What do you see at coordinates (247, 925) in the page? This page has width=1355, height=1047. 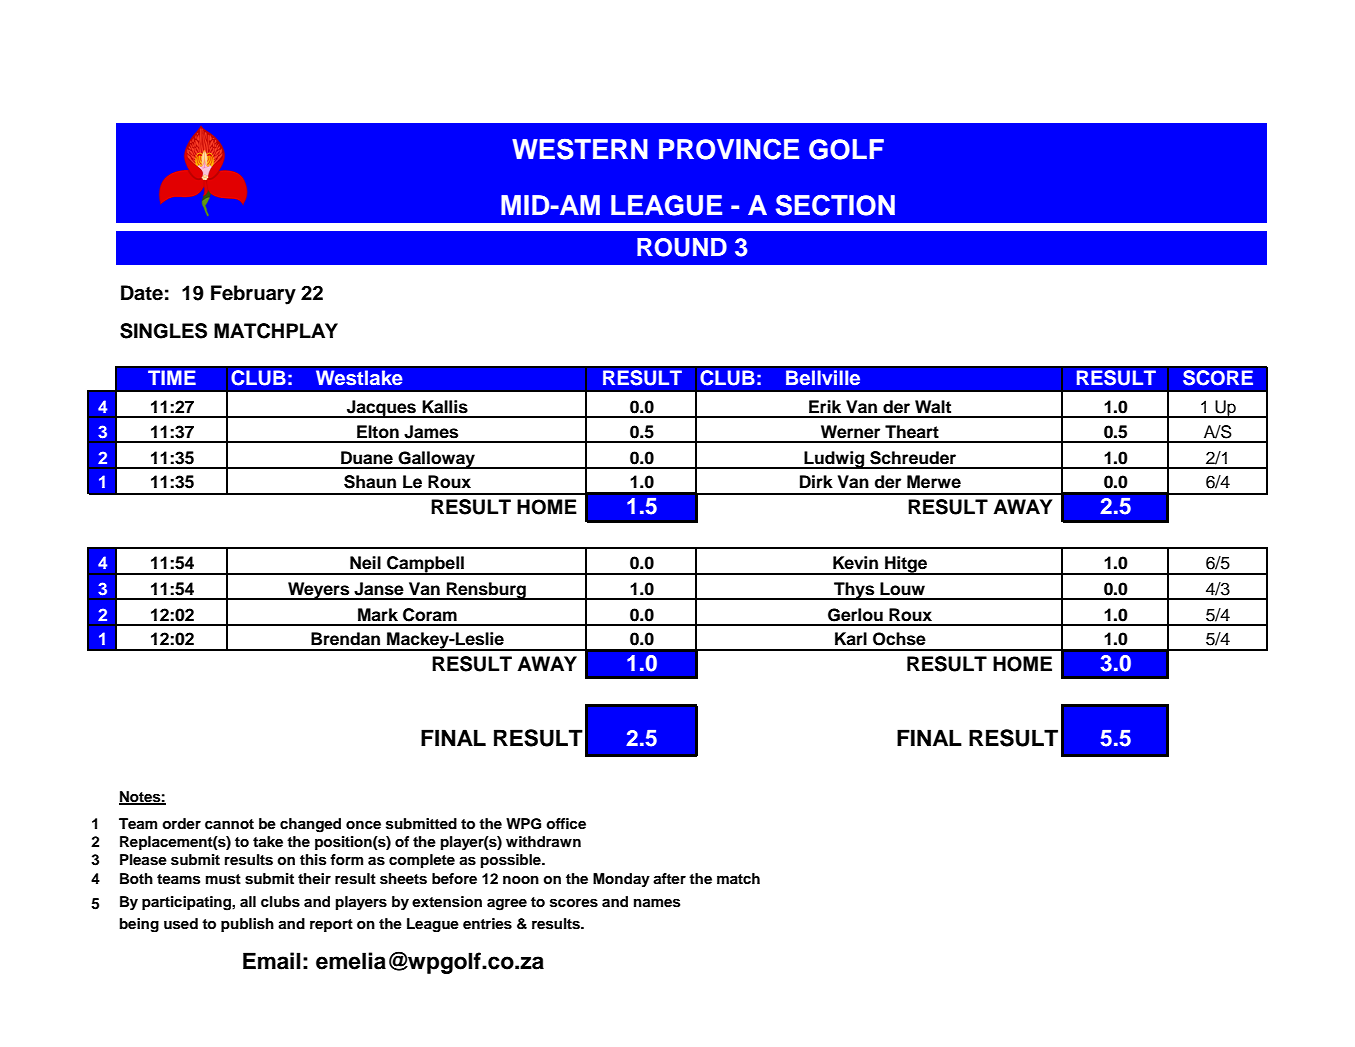 I see `publish` at bounding box center [247, 925].
